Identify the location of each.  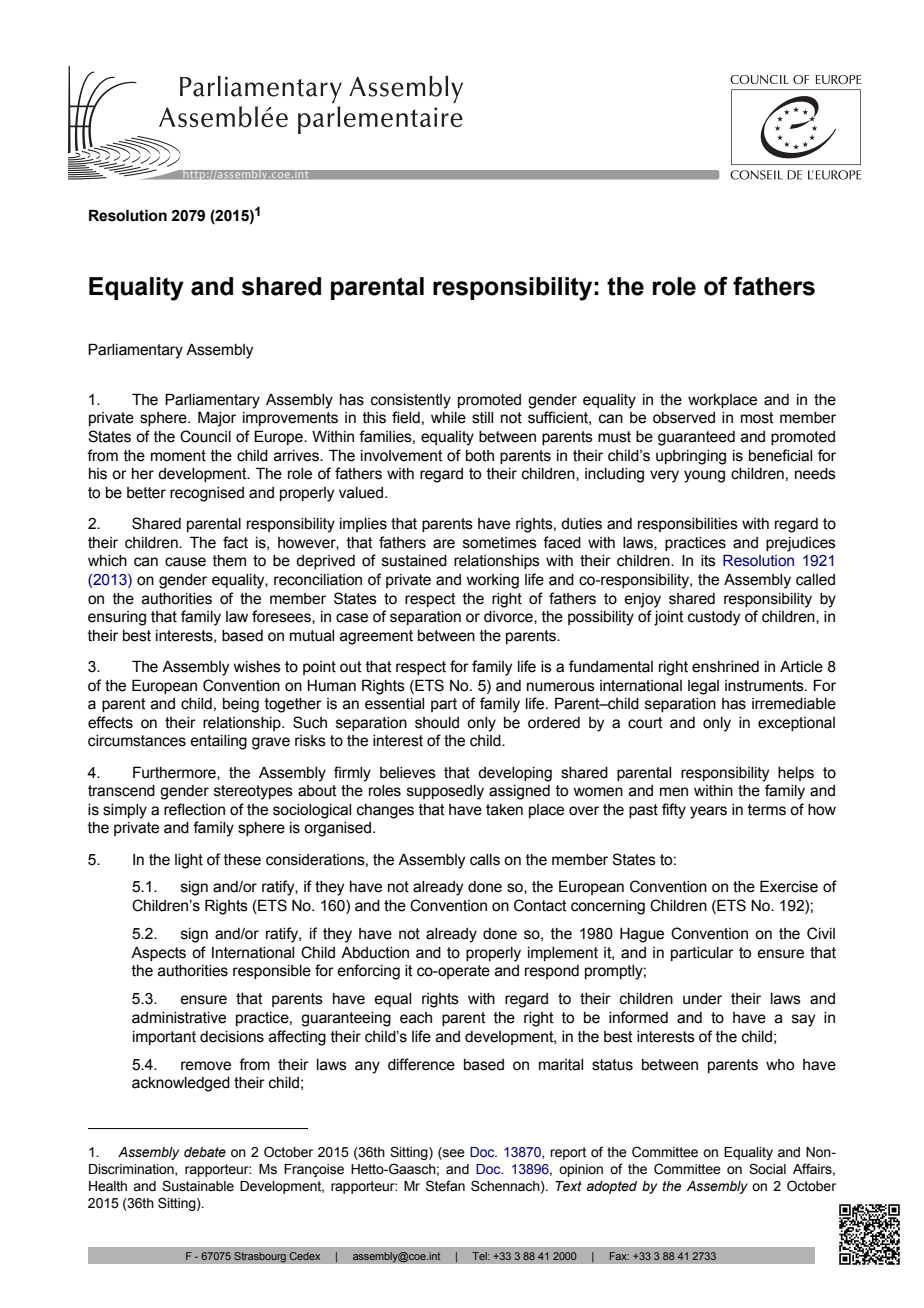
(416, 1018).
